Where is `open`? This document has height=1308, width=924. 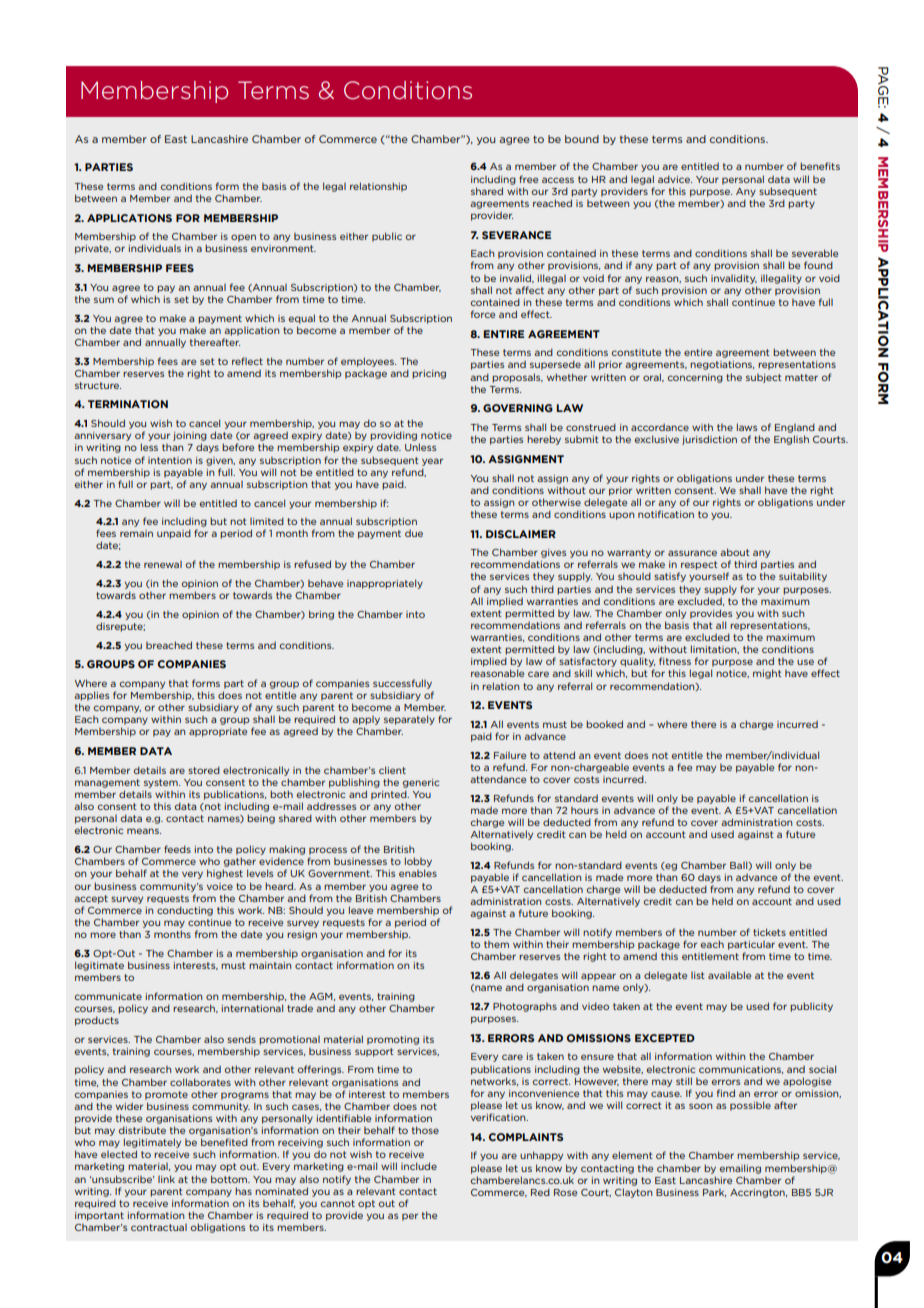
open is located at coordinates (243, 238).
